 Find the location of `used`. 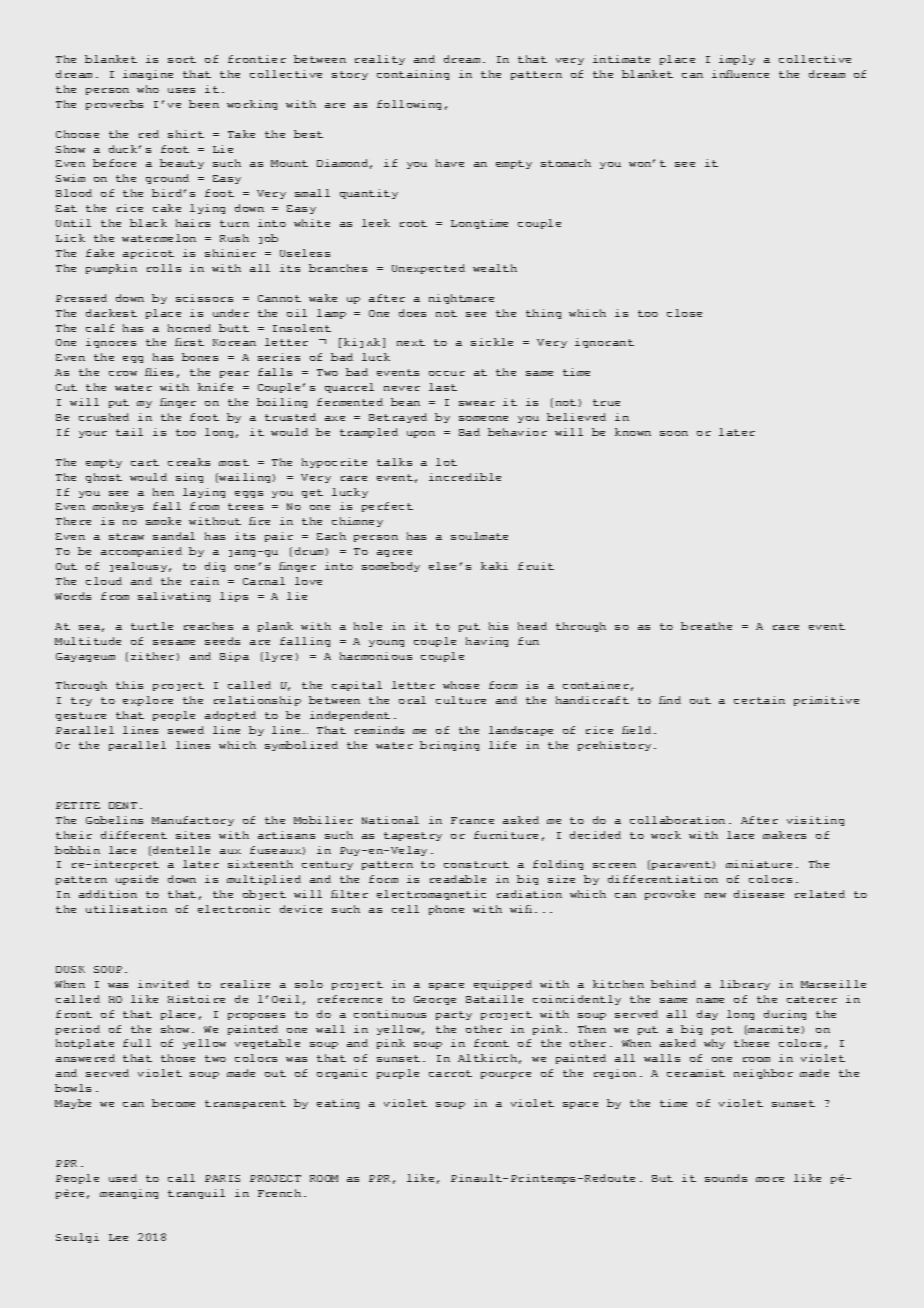

used is located at coordinates (123, 1178).
